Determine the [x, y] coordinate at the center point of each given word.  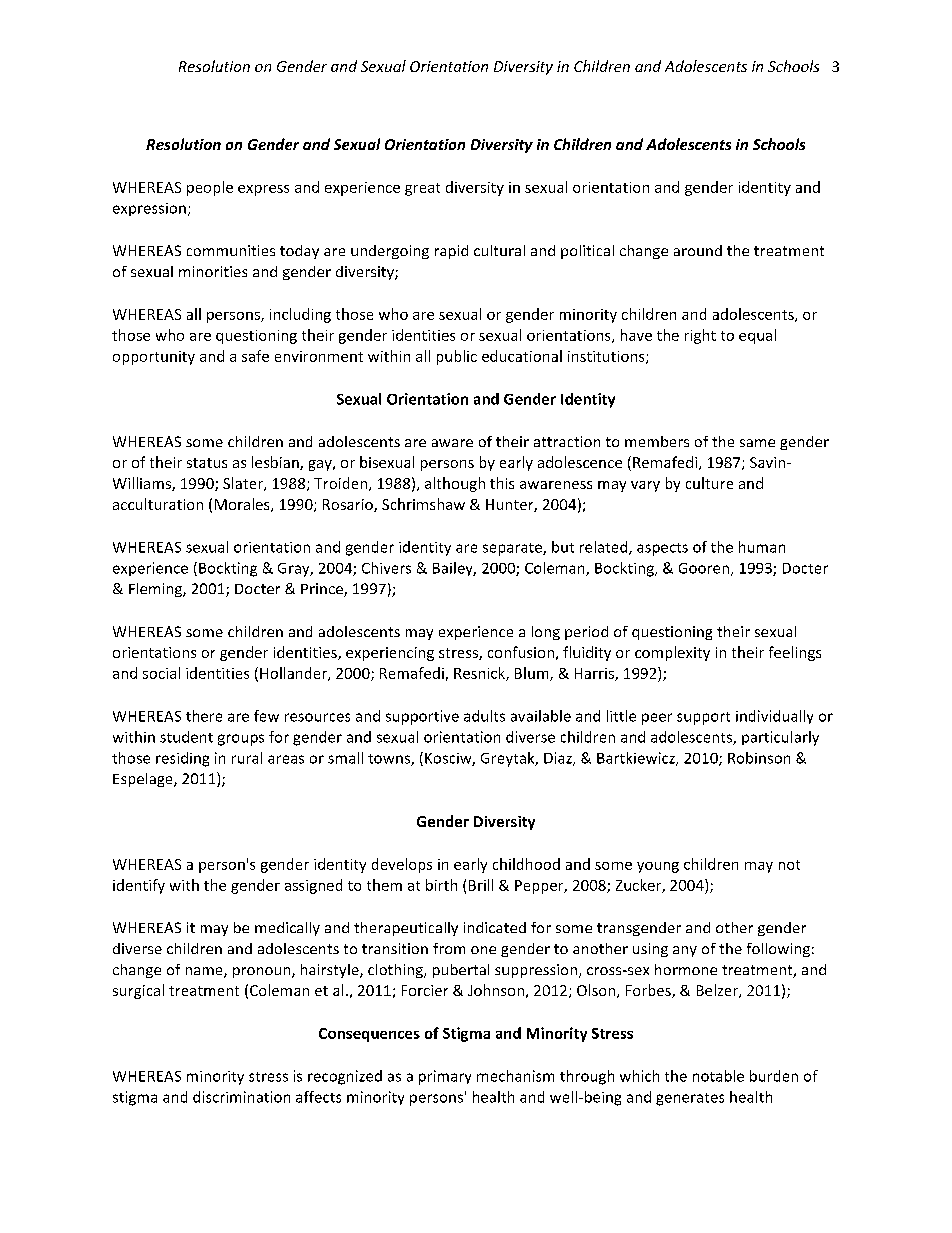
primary [445, 1077]
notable [718, 1076]
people [210, 188]
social [161, 673]
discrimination [241, 1097]
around [698, 250]
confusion [521, 652]
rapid [451, 252]
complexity [672, 653]
